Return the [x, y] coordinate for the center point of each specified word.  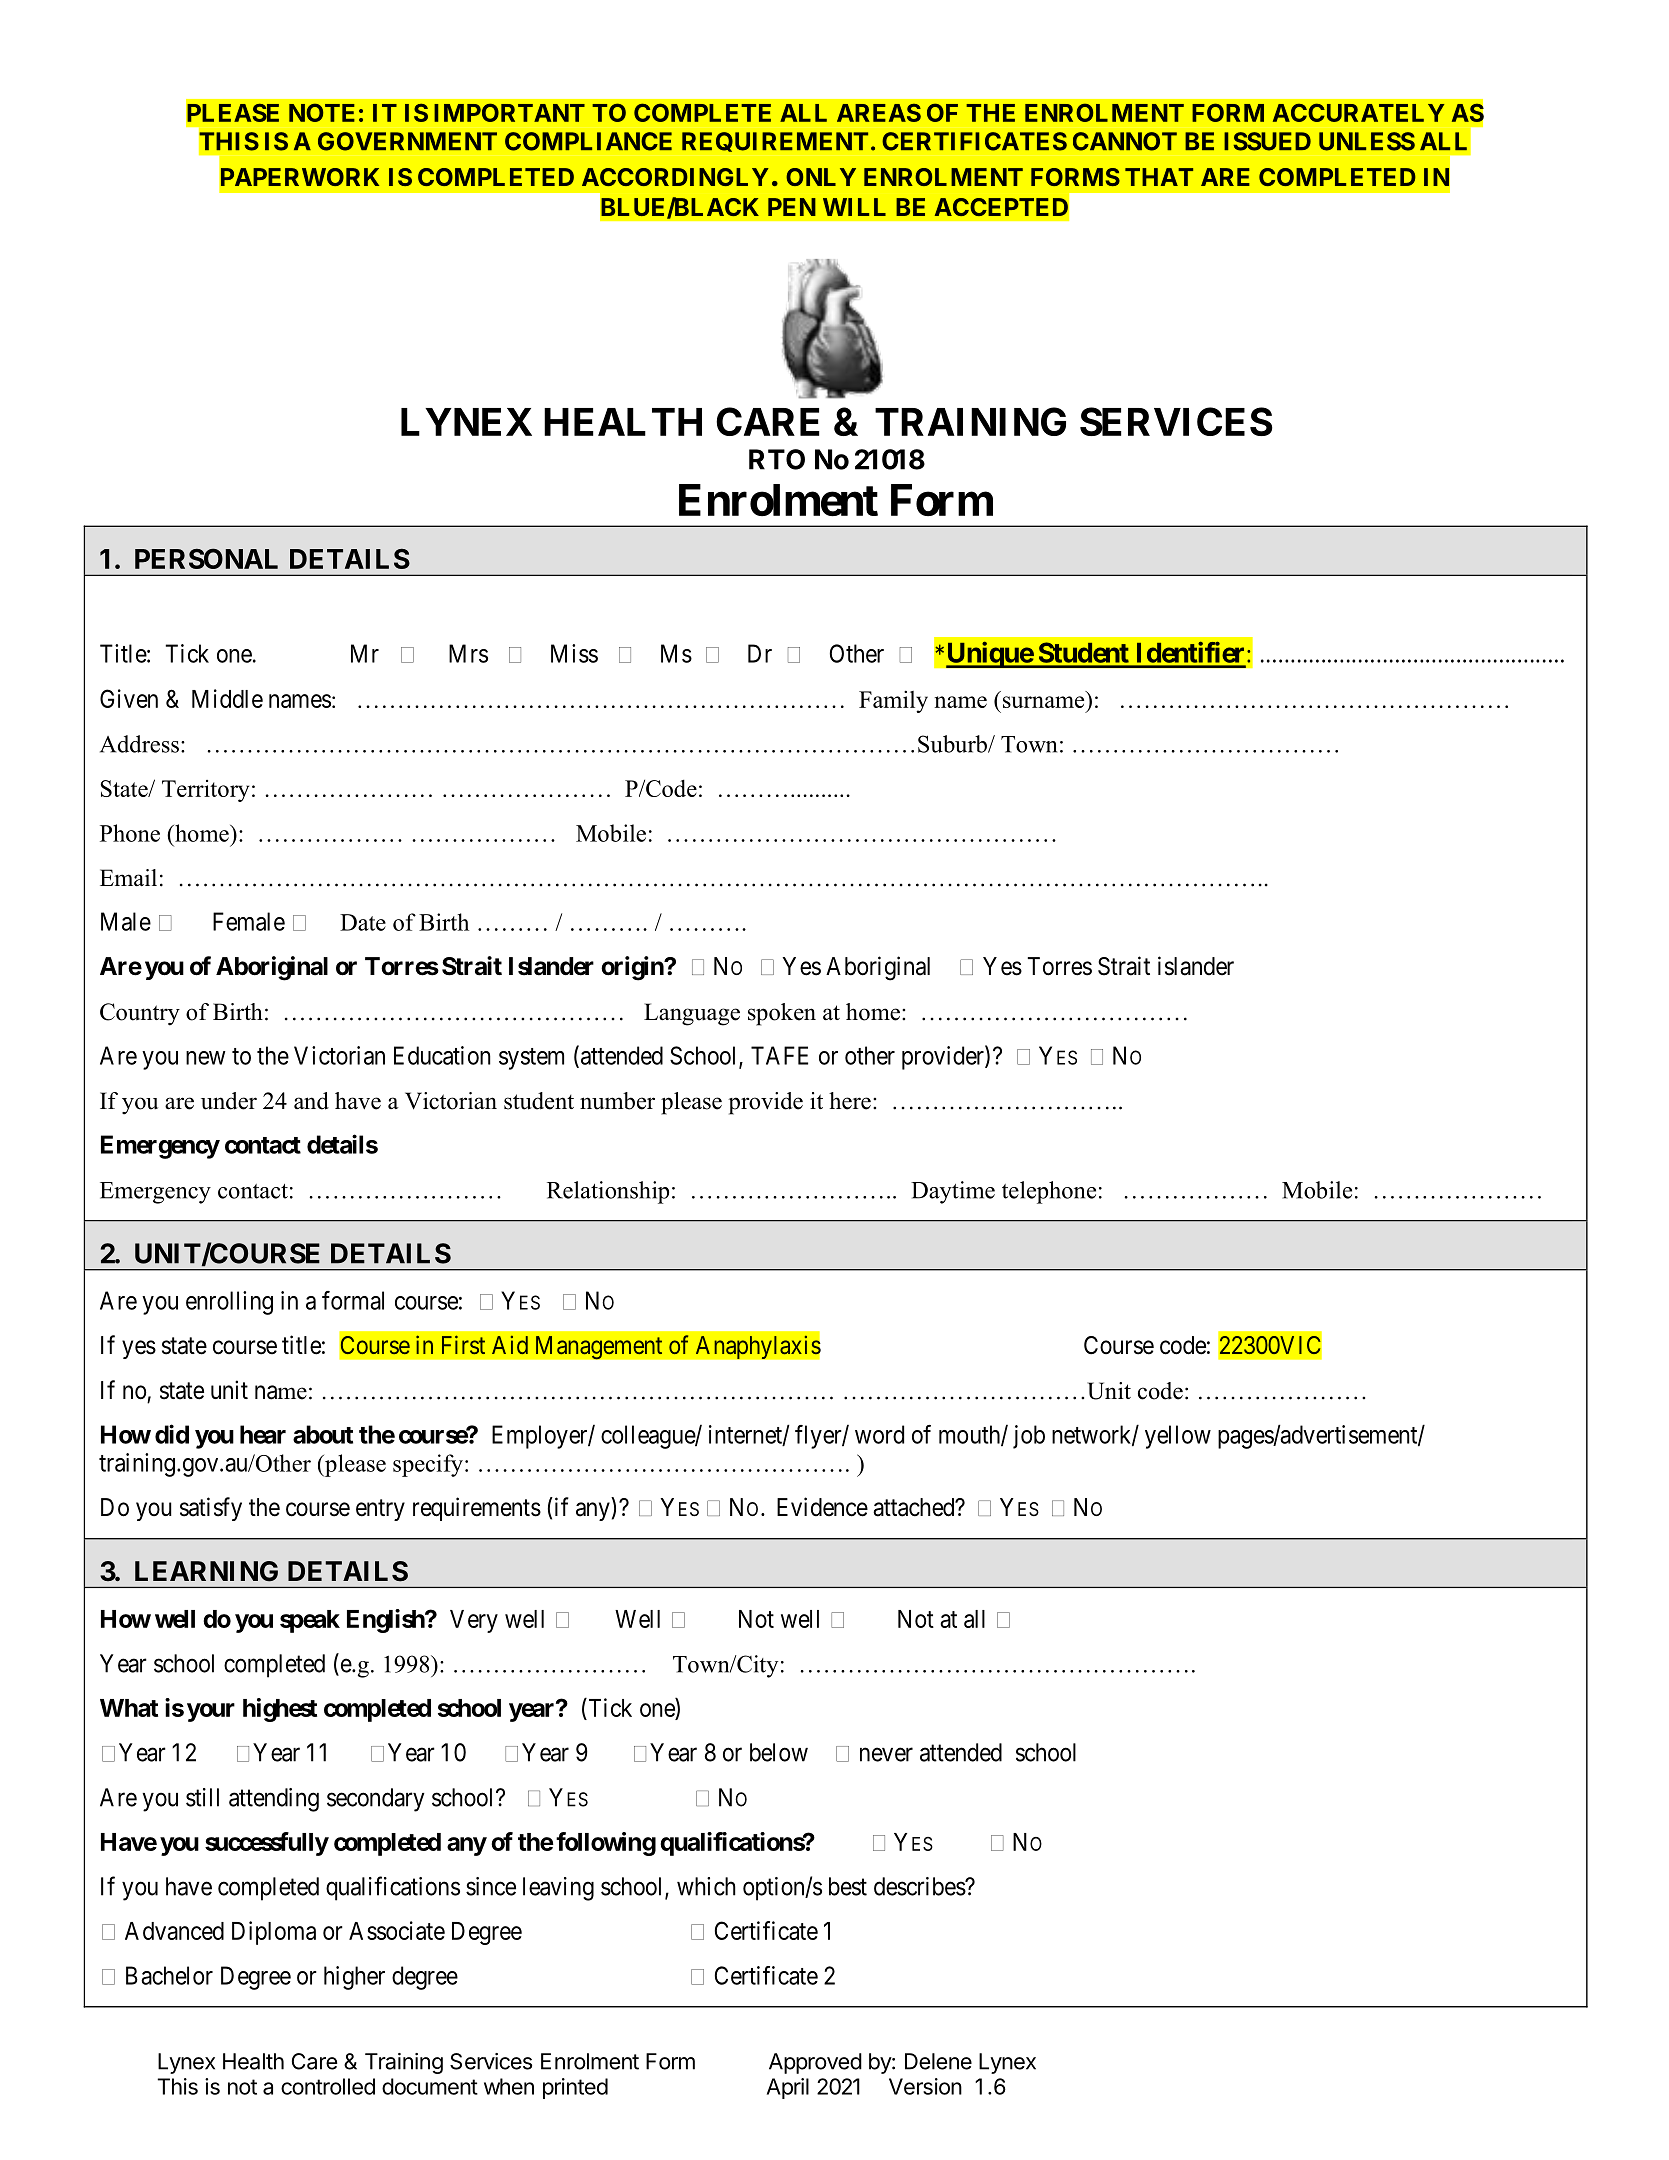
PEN [792, 207]
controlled [328, 2086]
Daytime [953, 1192]
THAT [1159, 177]
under [229, 1101]
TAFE [779, 1055]
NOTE [322, 112]
